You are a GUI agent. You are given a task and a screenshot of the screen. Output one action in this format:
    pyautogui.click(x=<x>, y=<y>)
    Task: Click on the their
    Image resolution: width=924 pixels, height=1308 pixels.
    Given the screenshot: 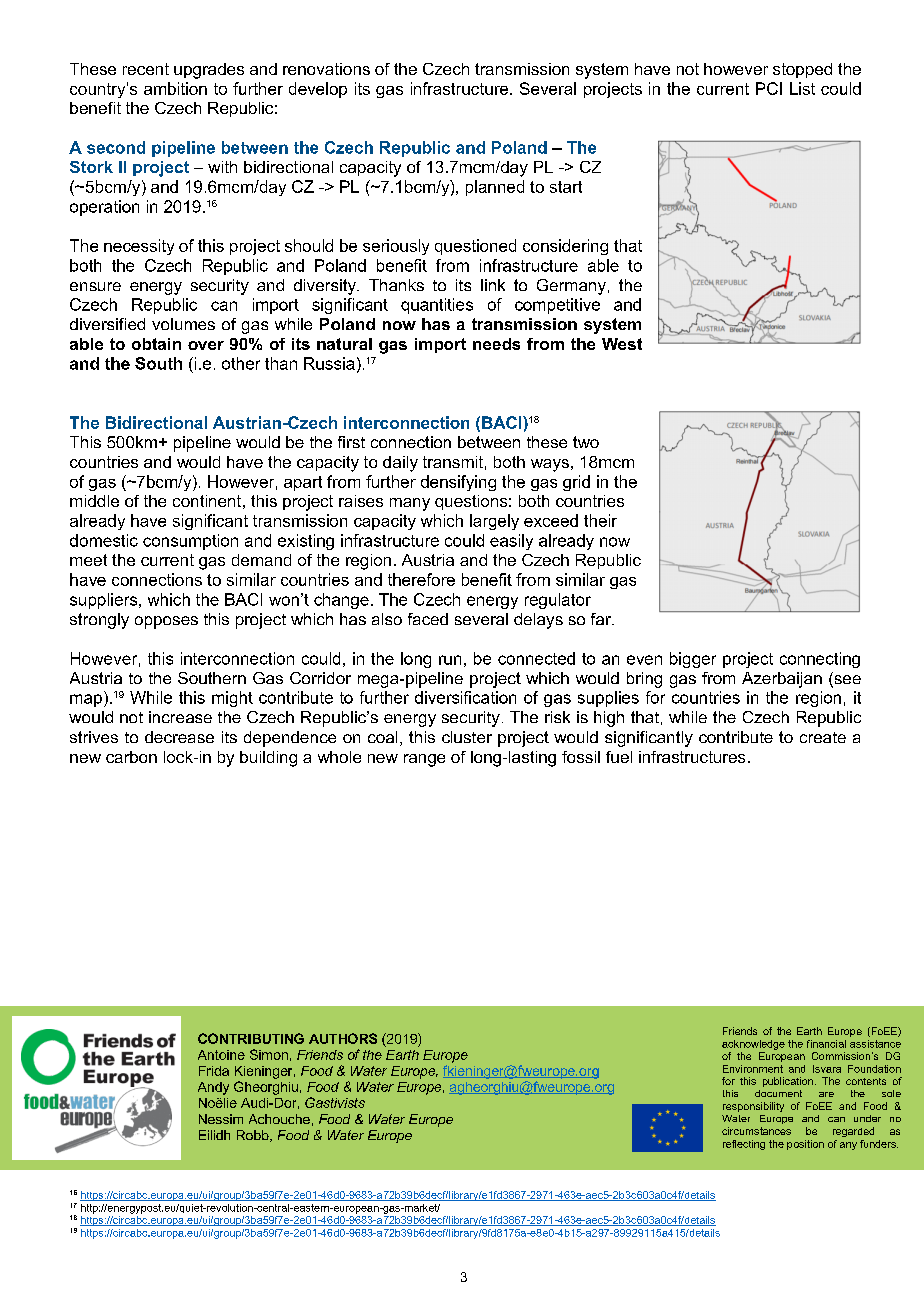 What is the action you would take?
    pyautogui.click(x=600, y=520)
